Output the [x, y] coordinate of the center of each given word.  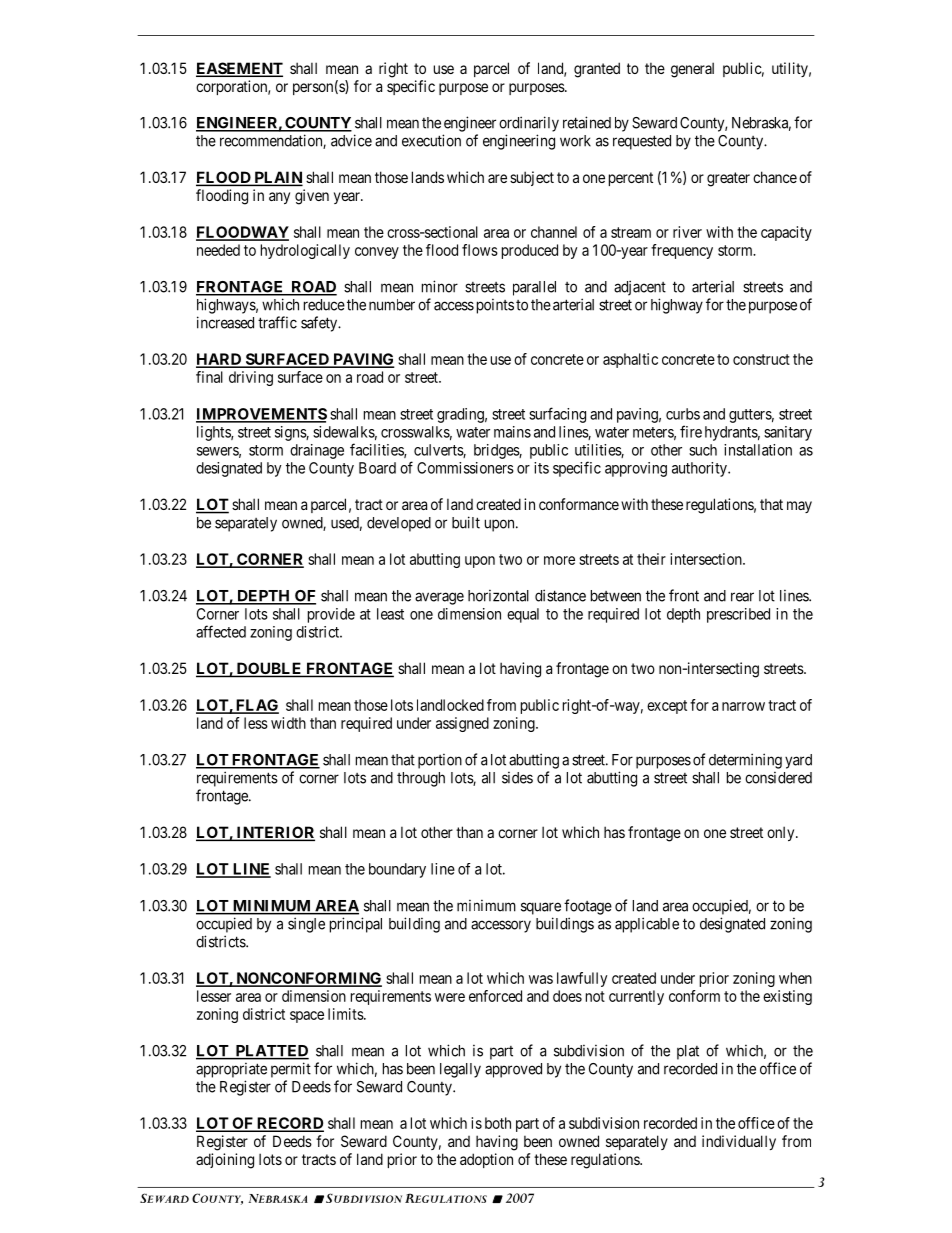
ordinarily [529, 124]
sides [517, 778]
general [692, 70]
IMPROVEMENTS [261, 415]
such [703, 450]
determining [745, 761]
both [498, 1123]
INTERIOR [274, 833]
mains [512, 432]
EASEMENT [239, 69]
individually [739, 1142]
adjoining [225, 1161]
